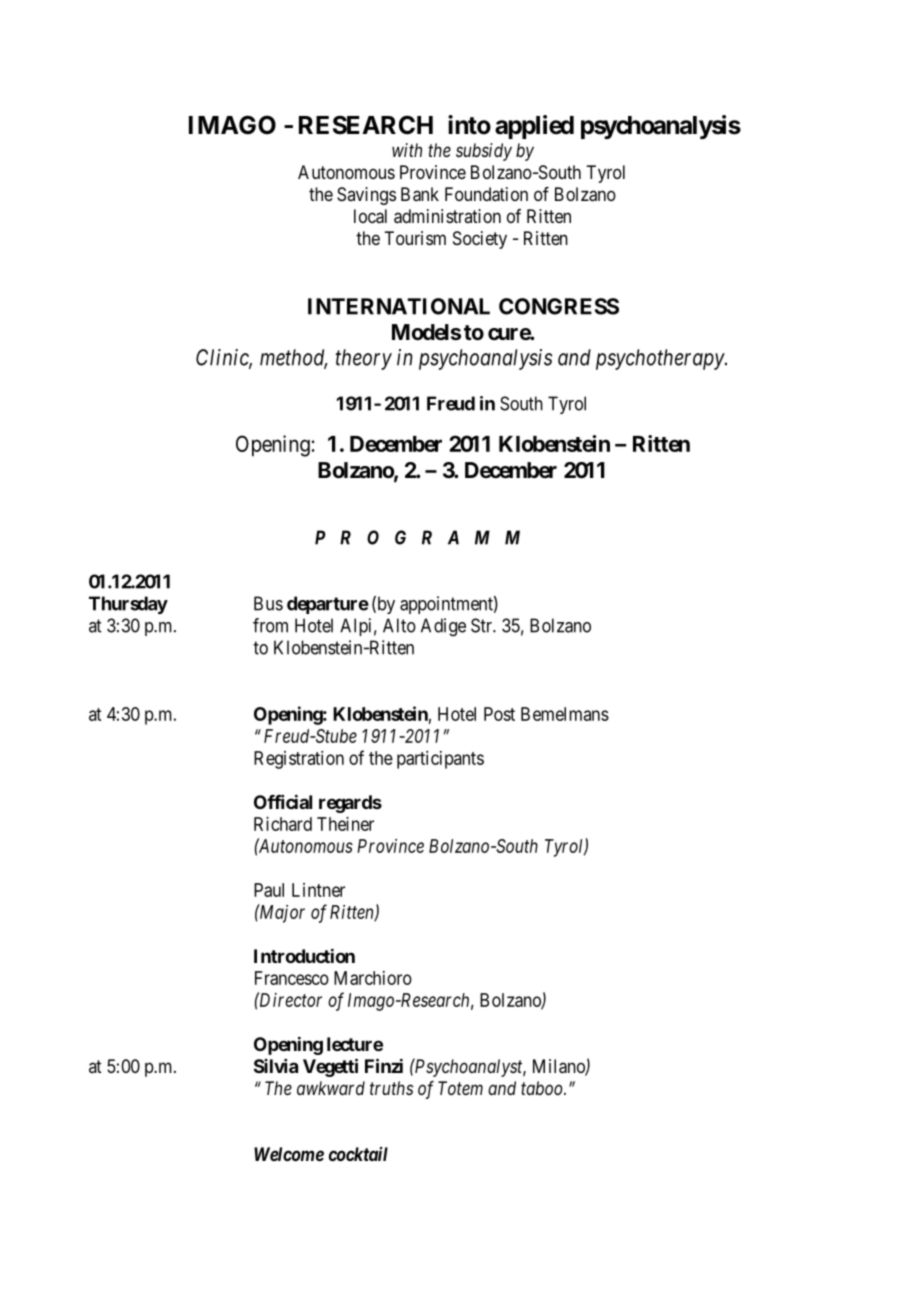  Describe the element at coordinates (366, 196) in the page. I see `Savings` at that location.
